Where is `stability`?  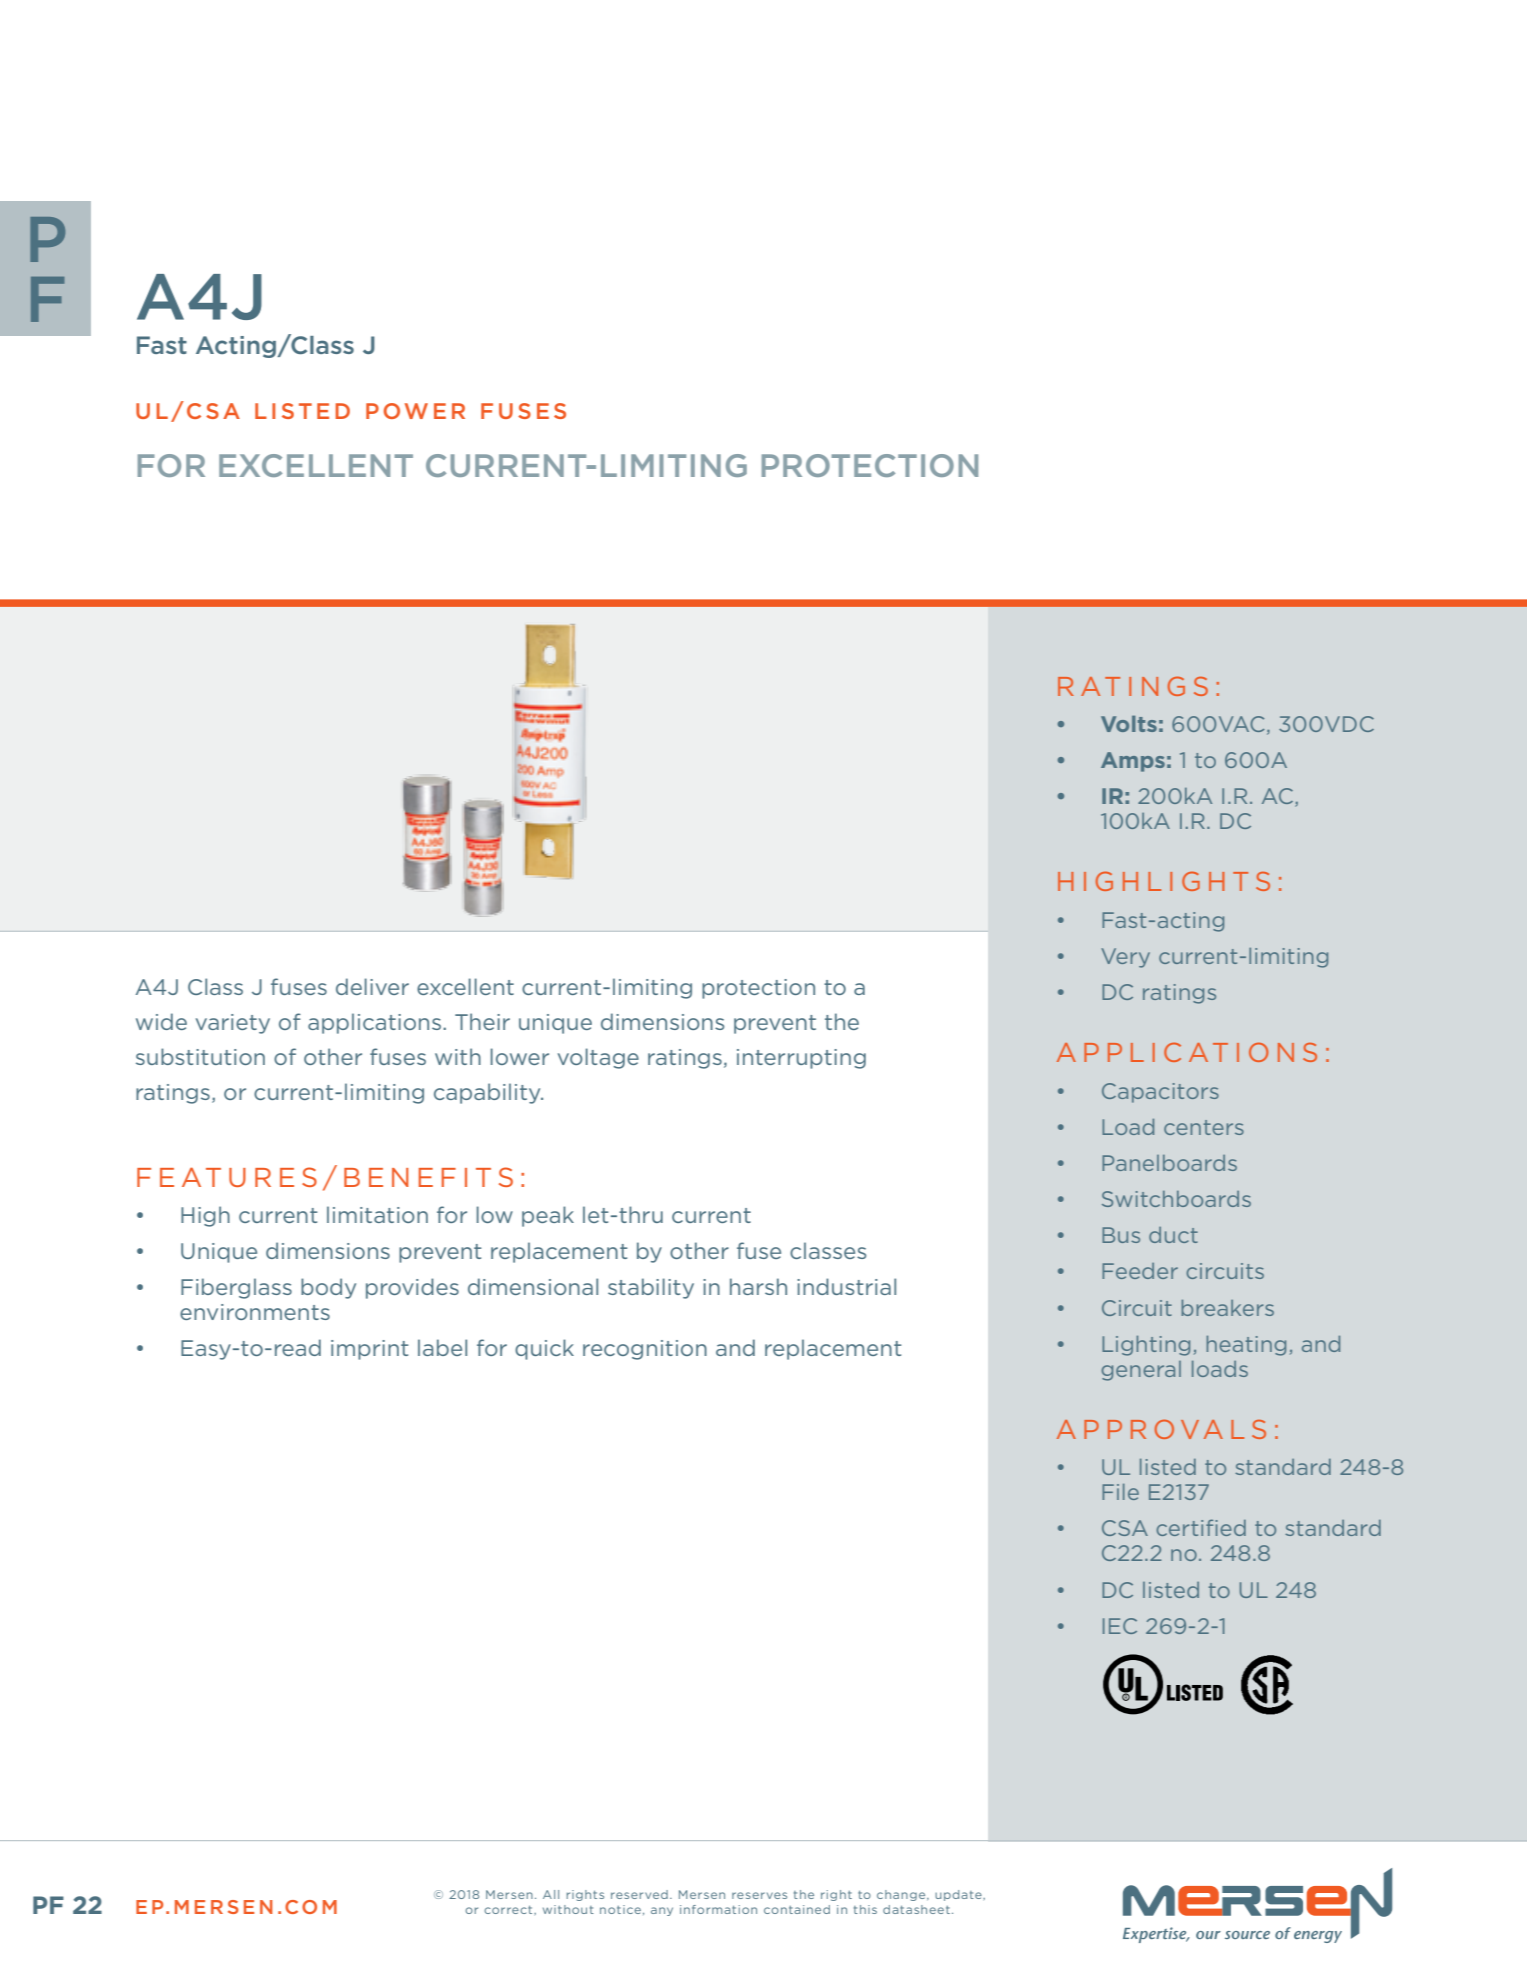 stability is located at coordinates (651, 1288).
